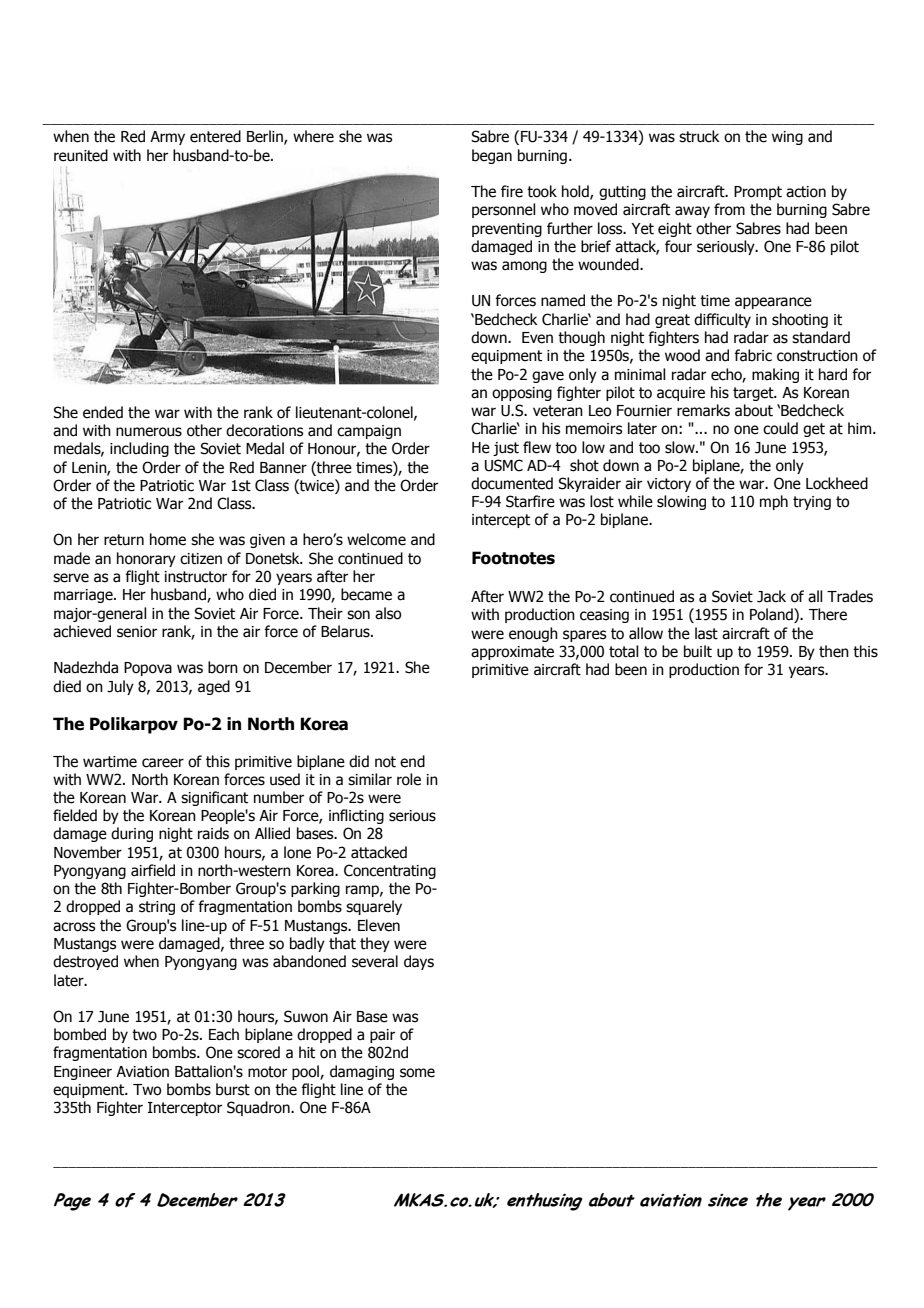 The image size is (924, 1308). I want to click on days, so click(419, 962).
